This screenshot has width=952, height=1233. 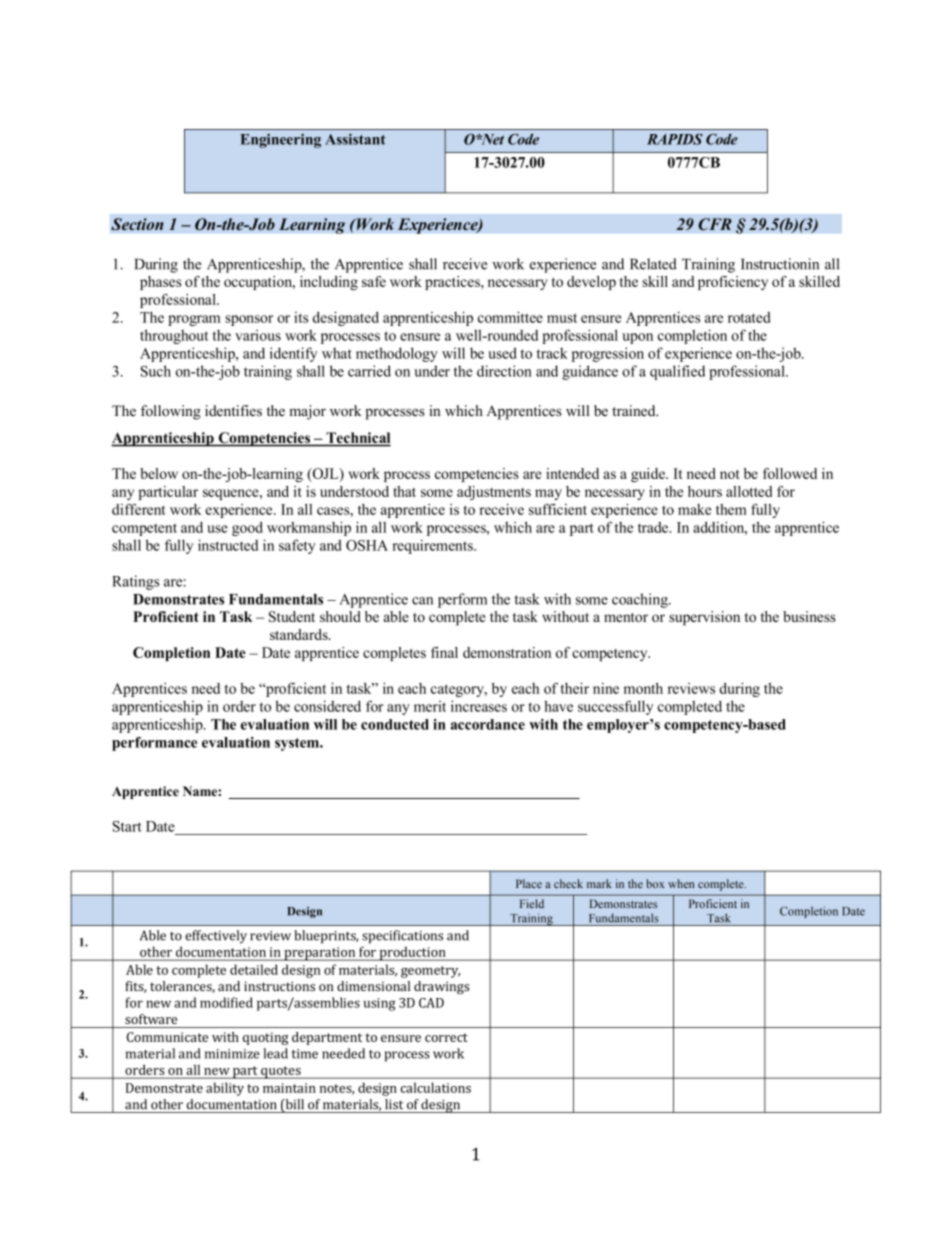 I want to click on throughout, so click(x=174, y=336).
